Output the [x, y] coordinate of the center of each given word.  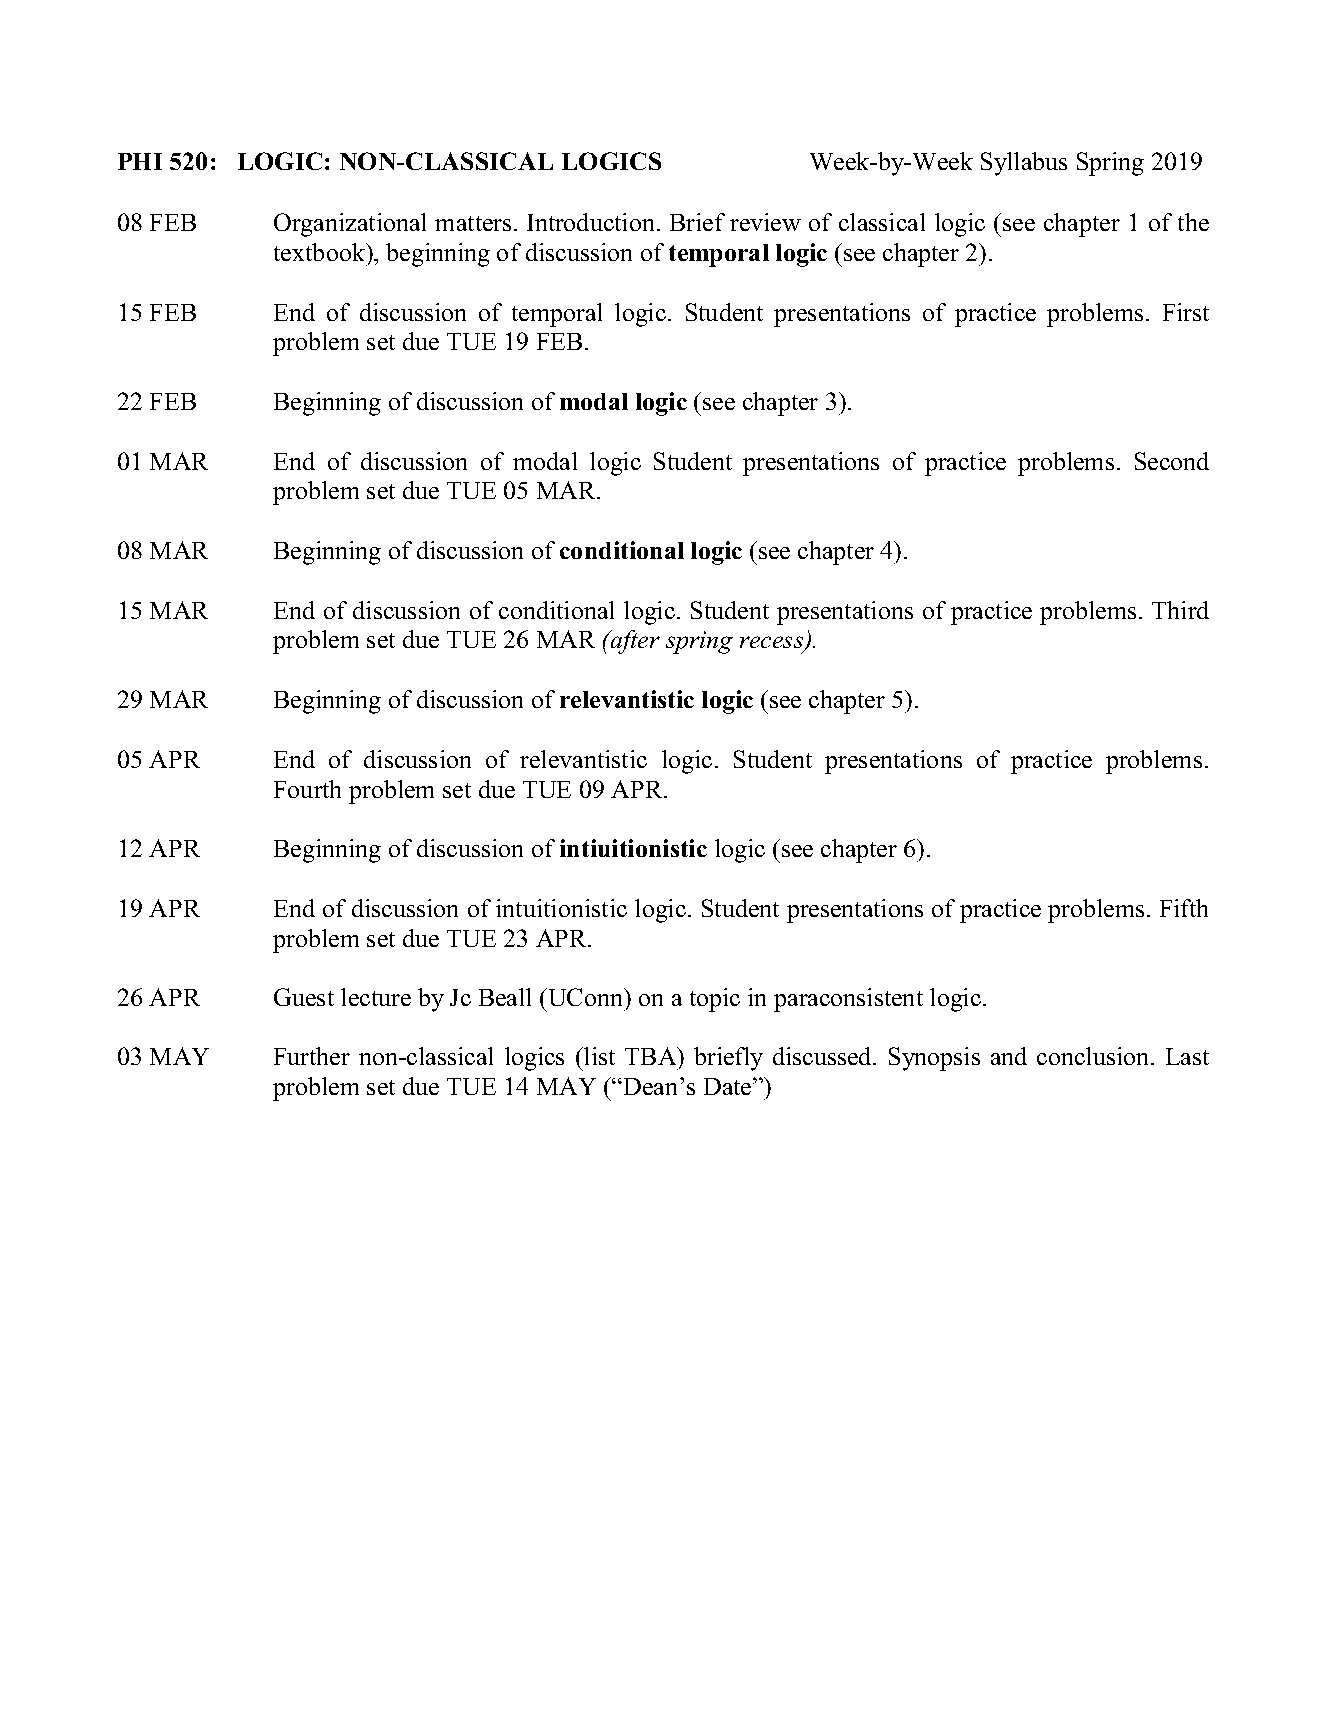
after [634, 642]
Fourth [307, 789]
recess [773, 644]
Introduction [592, 222]
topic [715, 1000]
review [765, 222]
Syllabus [1024, 164]
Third [1180, 610]
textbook [321, 252]
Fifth [1184, 908]
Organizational [350, 225]
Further [312, 1056]
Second [1172, 461]
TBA [652, 1056]
